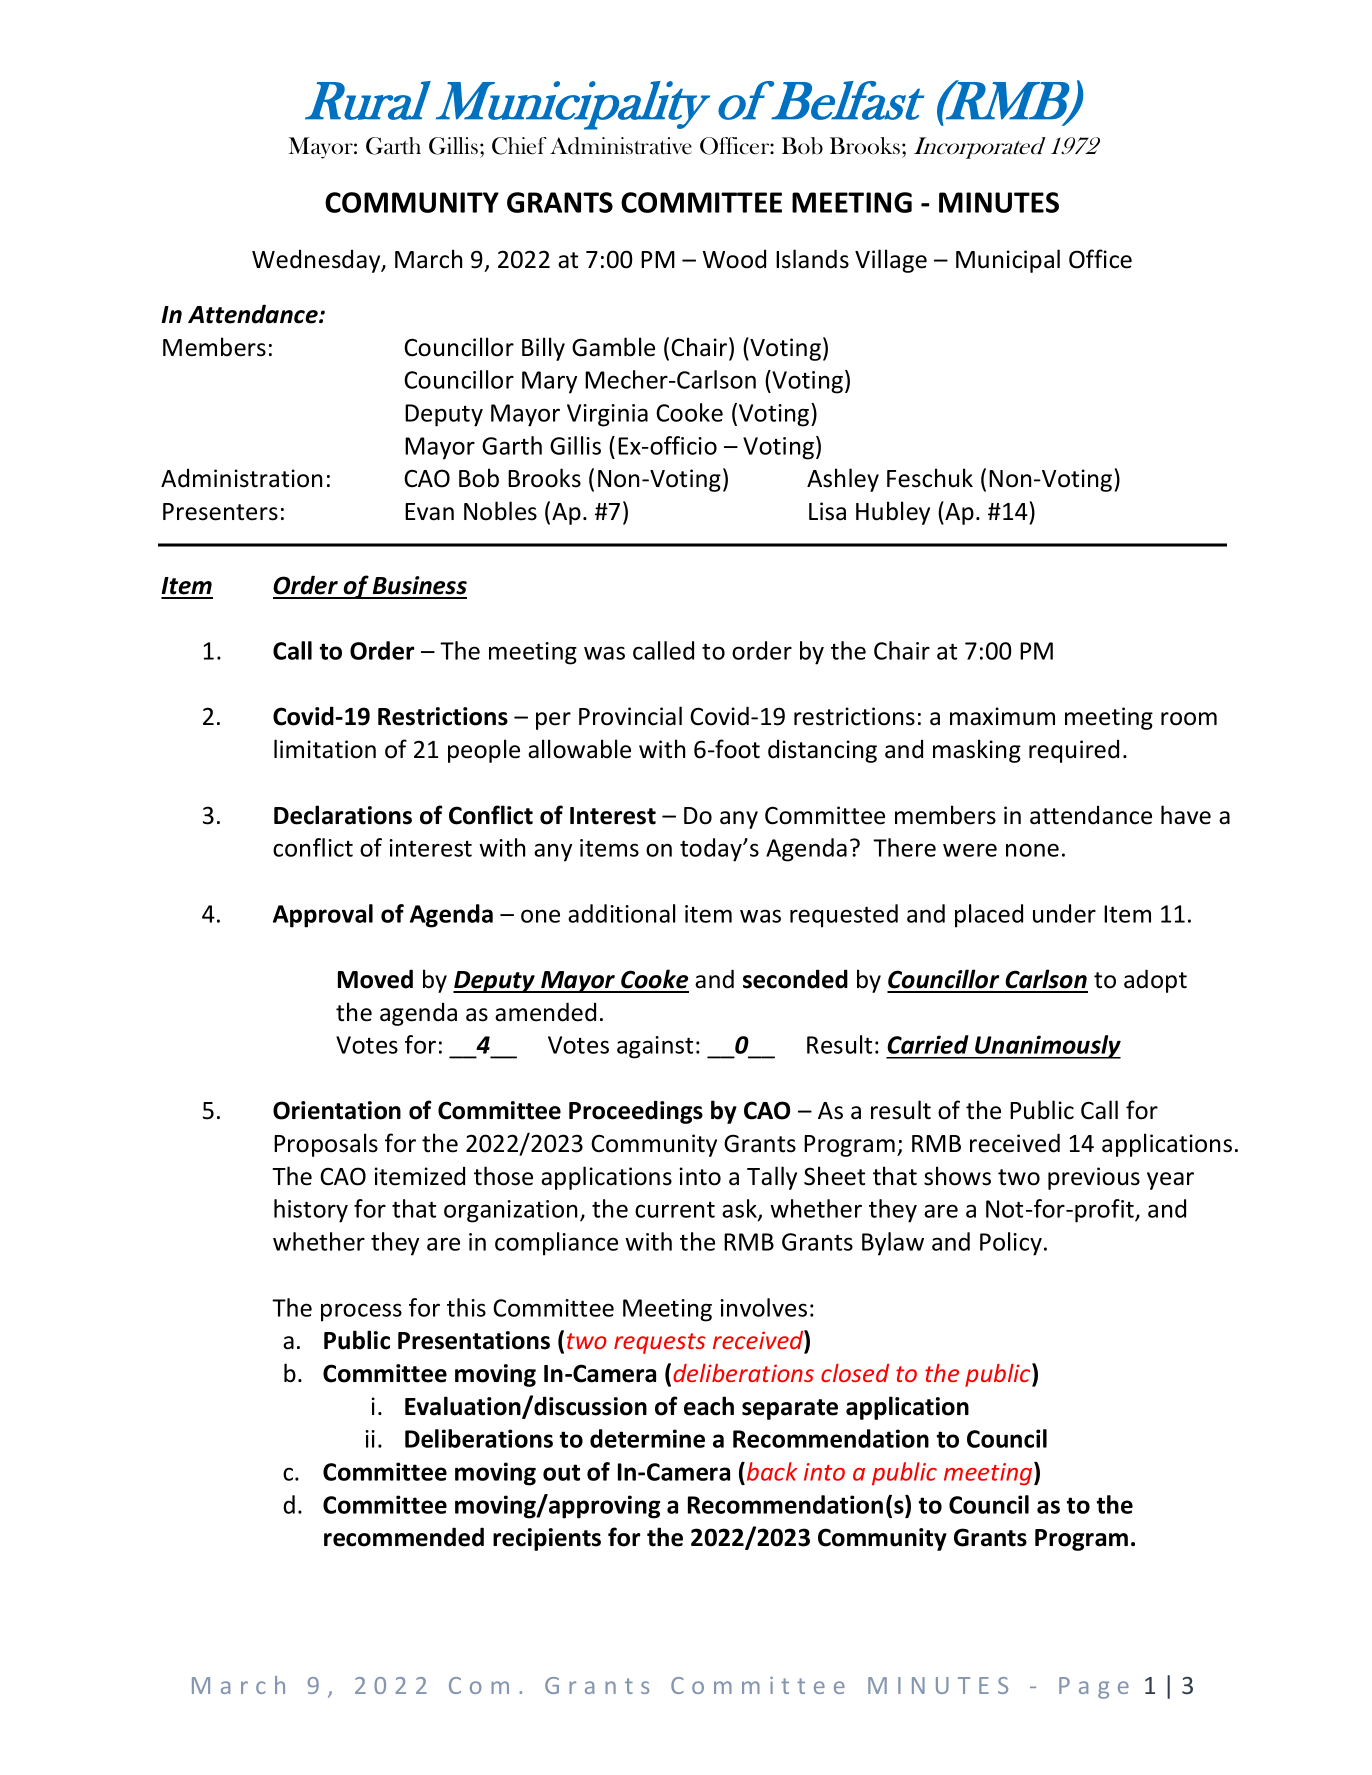 This screenshot has width=1372, height=1775. What do you see at coordinates (1002, 716) in the screenshot?
I see `maximum` at bounding box center [1002, 716].
